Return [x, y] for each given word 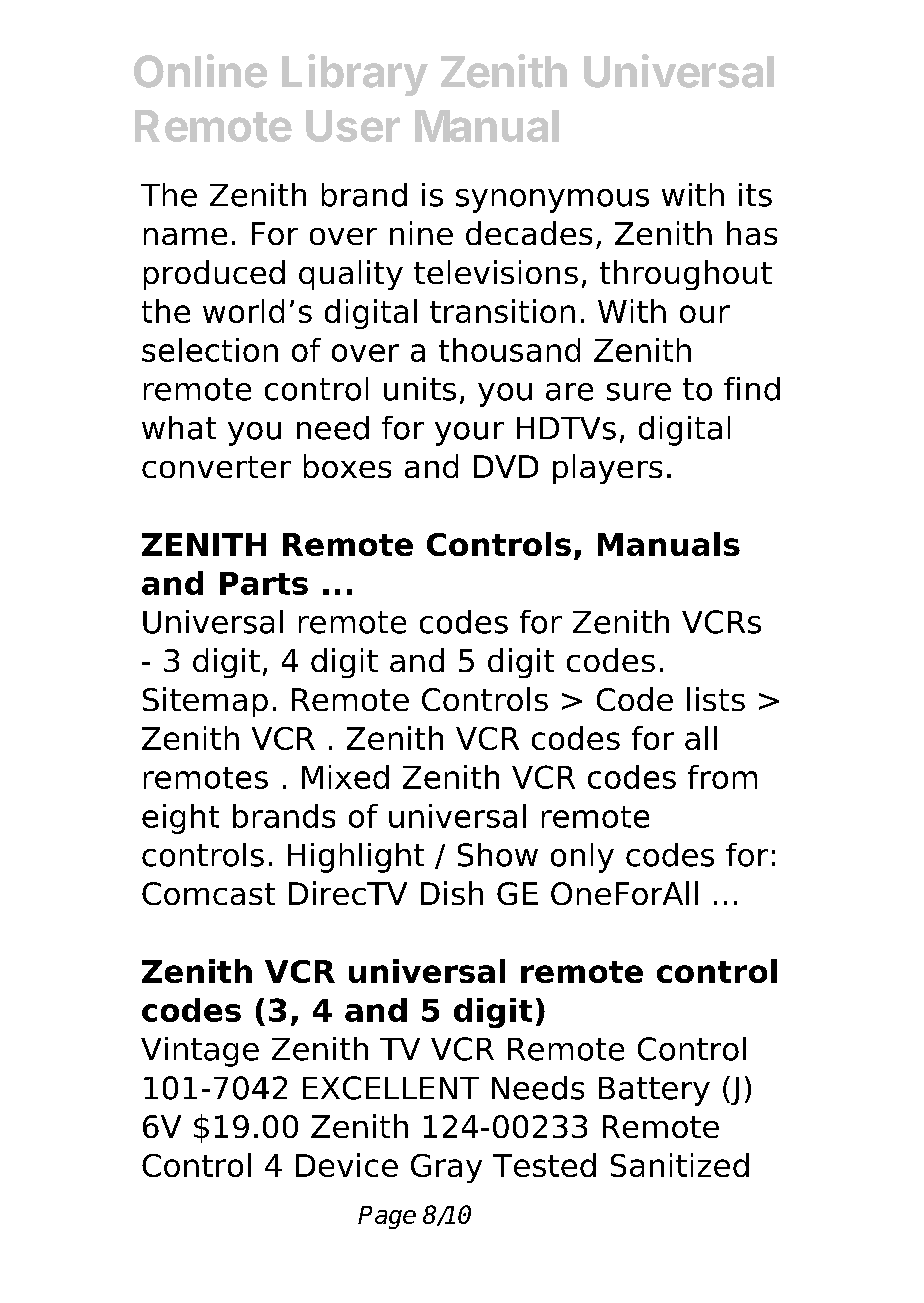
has [752, 233]
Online [200, 71]
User [353, 126]
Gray [446, 1168]
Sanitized [680, 1165]
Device [347, 1165]
